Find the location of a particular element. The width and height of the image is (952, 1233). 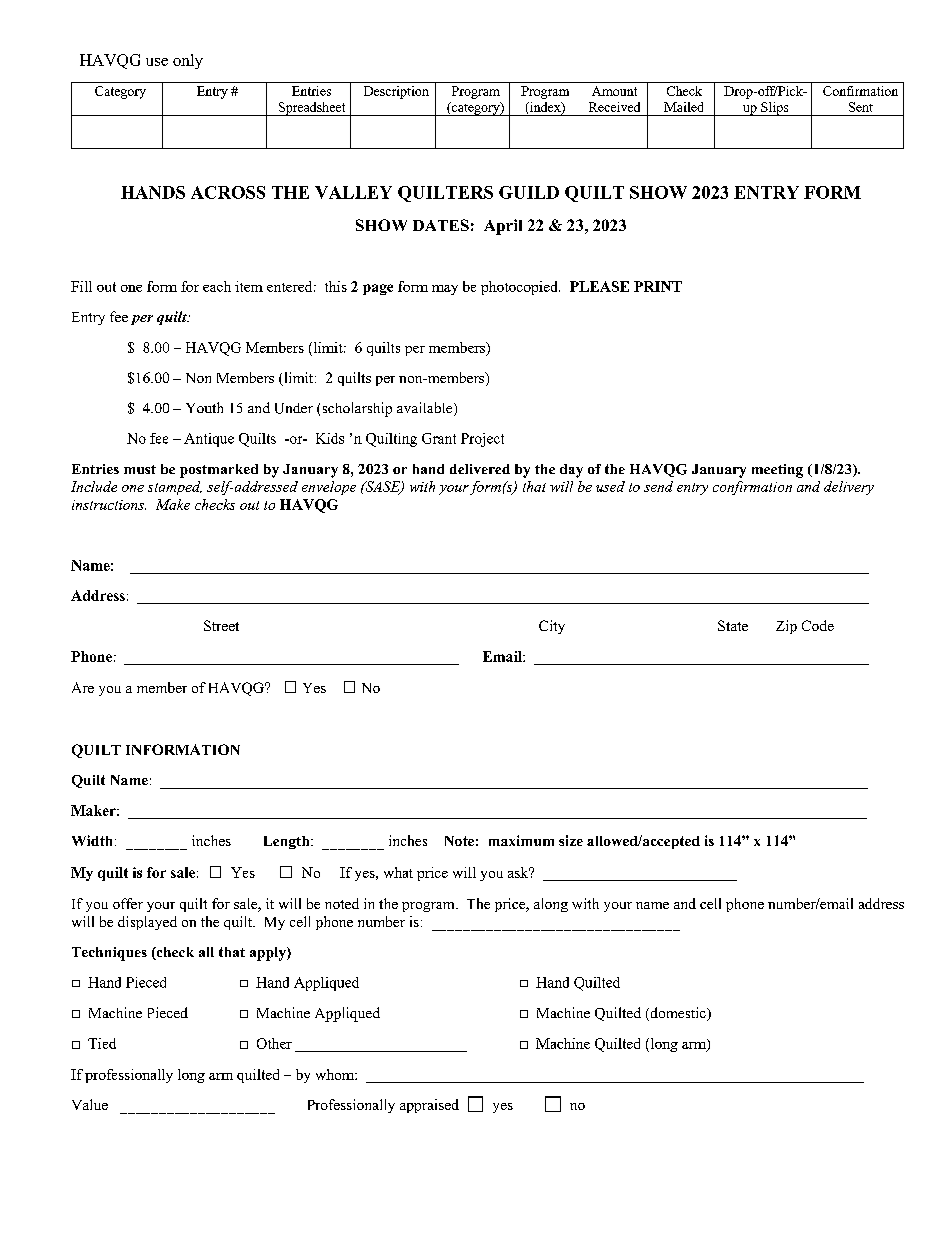

ask is located at coordinates (519, 872).
